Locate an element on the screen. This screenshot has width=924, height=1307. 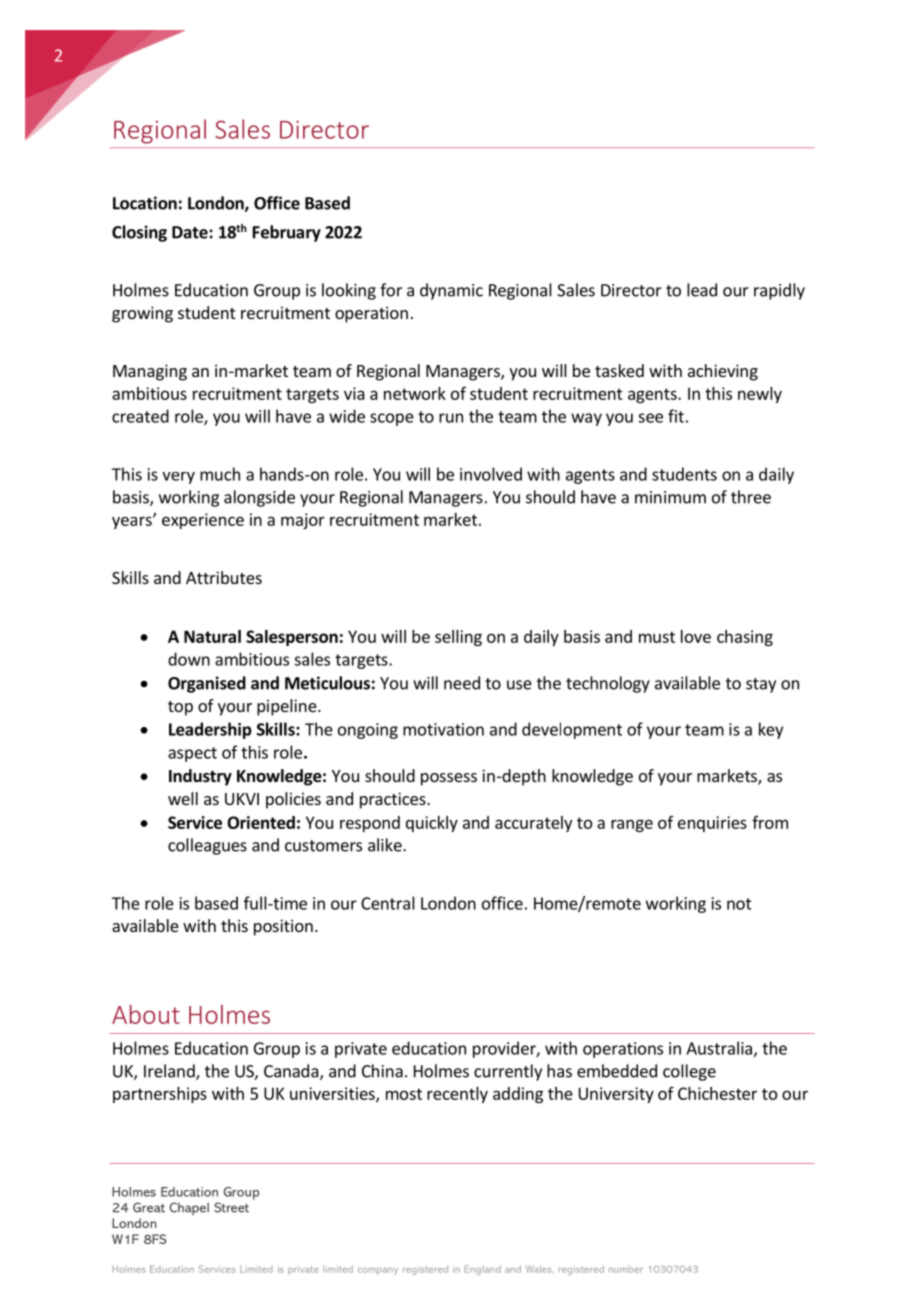
motivation is located at coordinates (443, 729).
